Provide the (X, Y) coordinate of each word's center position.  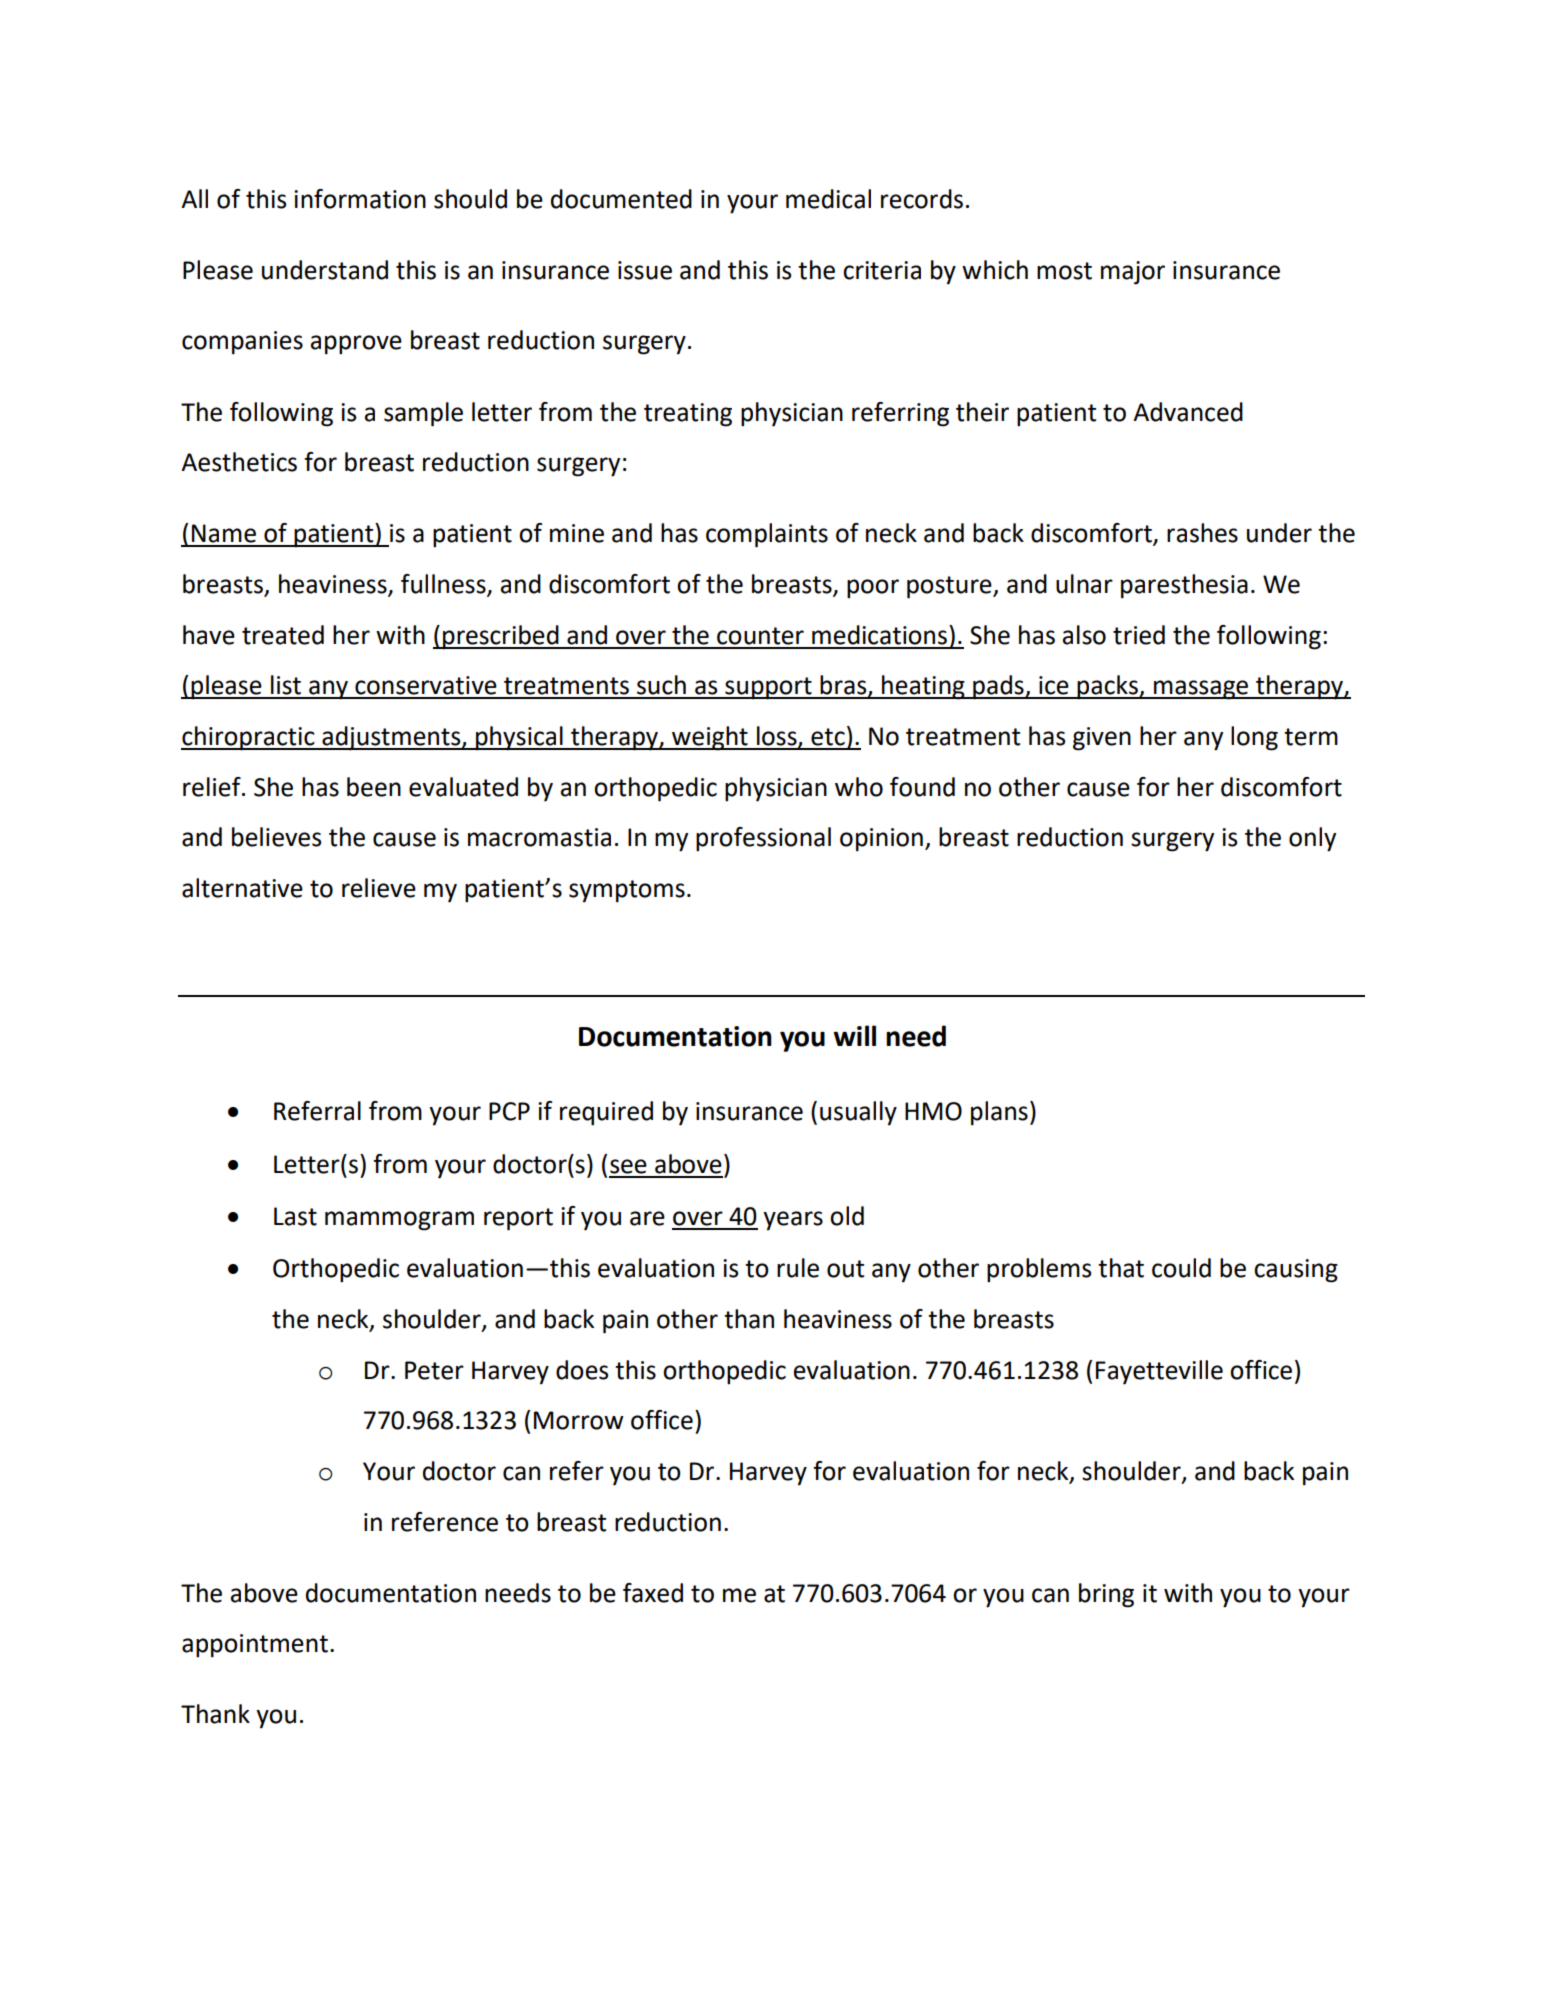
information (360, 199)
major (1133, 273)
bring (1106, 1595)
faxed (653, 1593)
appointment (255, 1646)
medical (828, 199)
